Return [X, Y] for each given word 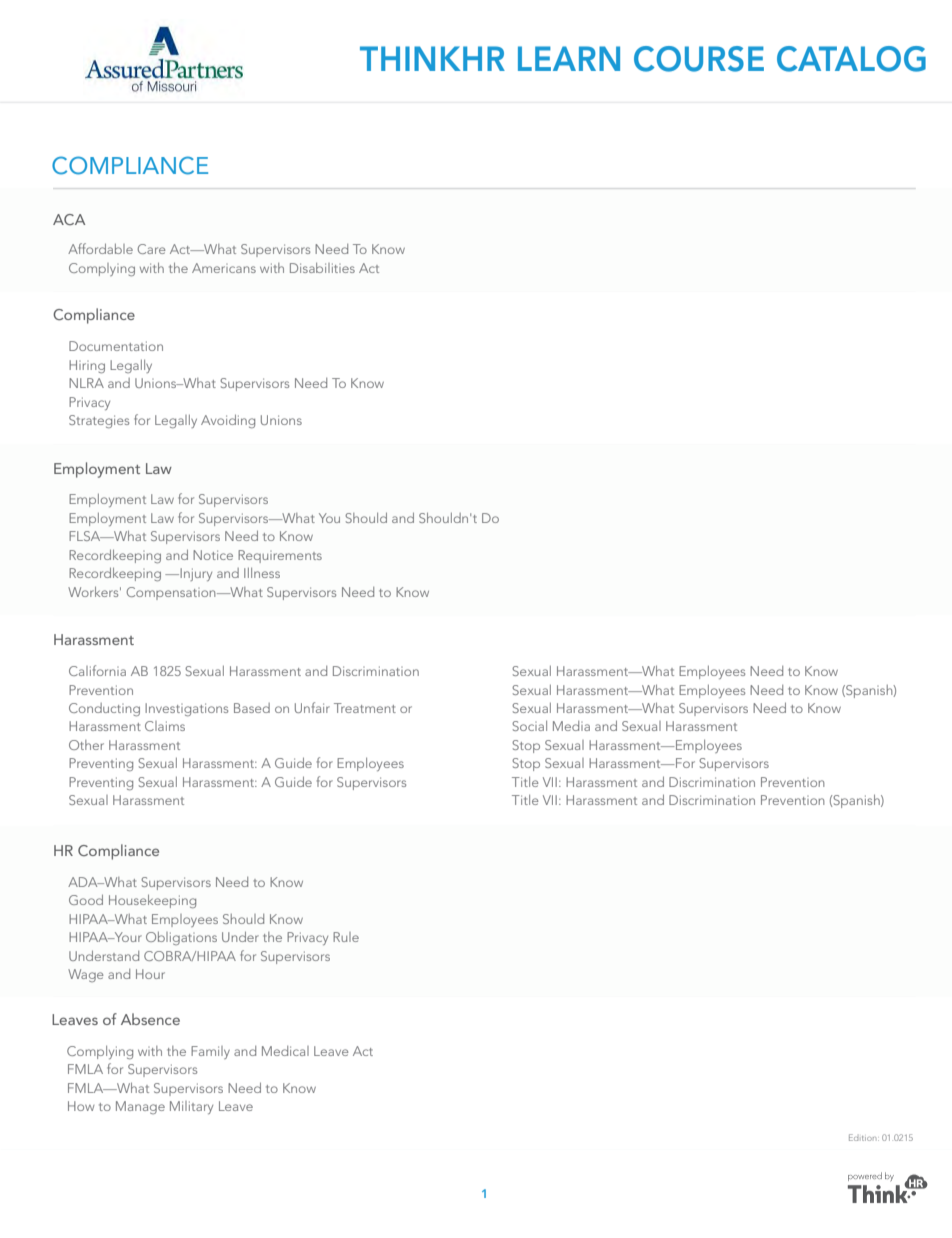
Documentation [116, 346]
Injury [195, 574]
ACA [69, 219]
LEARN [569, 58]
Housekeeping [152, 901]
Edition [864, 1137]
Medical [285, 1051]
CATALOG [851, 59]
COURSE [699, 59]
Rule [346, 937]
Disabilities [322, 268]
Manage [140, 1107]
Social [529, 726]
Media [571, 726]
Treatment [365, 708]
